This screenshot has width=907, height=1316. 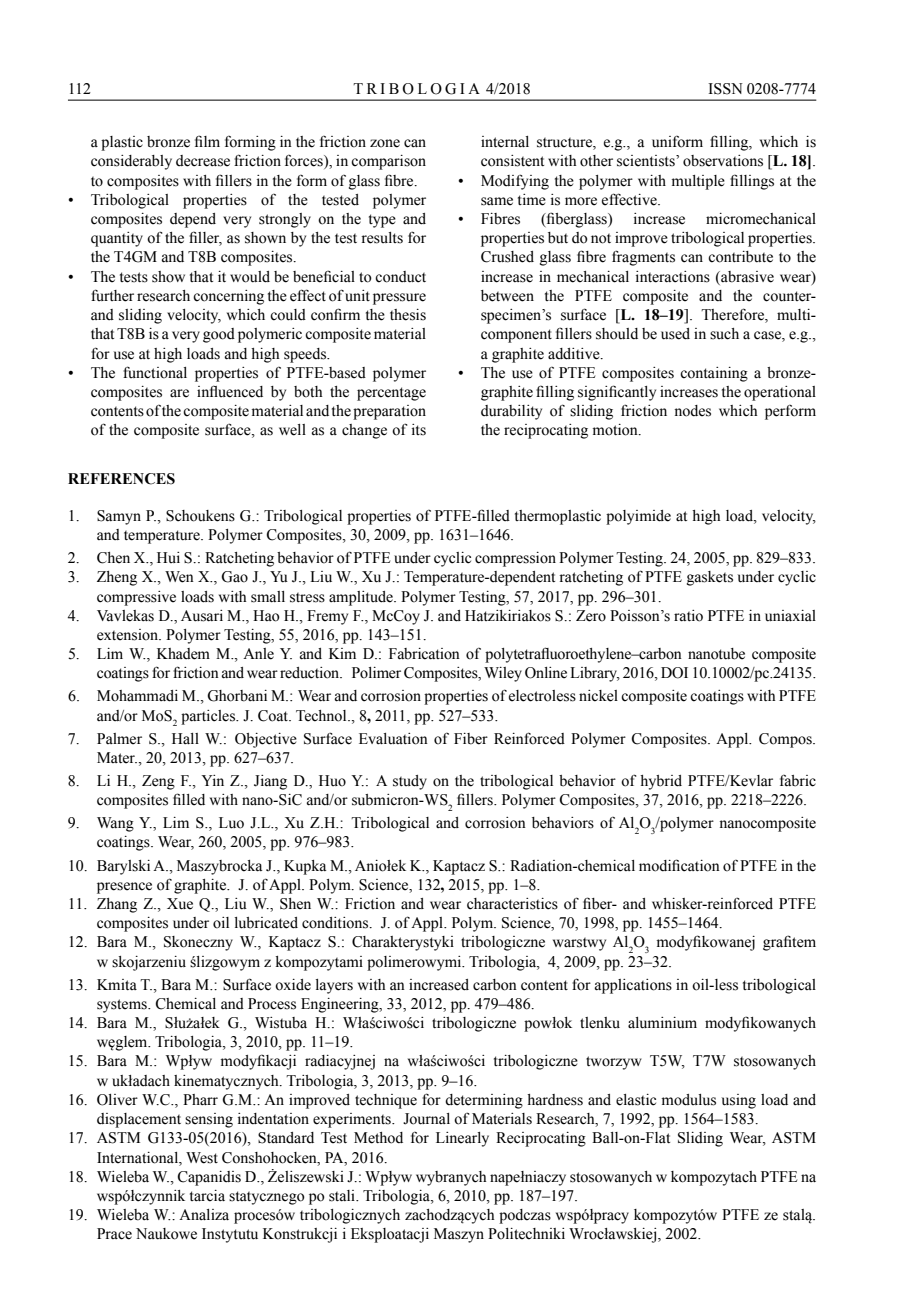 What do you see at coordinates (503, 674) in the screenshot?
I see `Wiley` at bounding box center [503, 674].
